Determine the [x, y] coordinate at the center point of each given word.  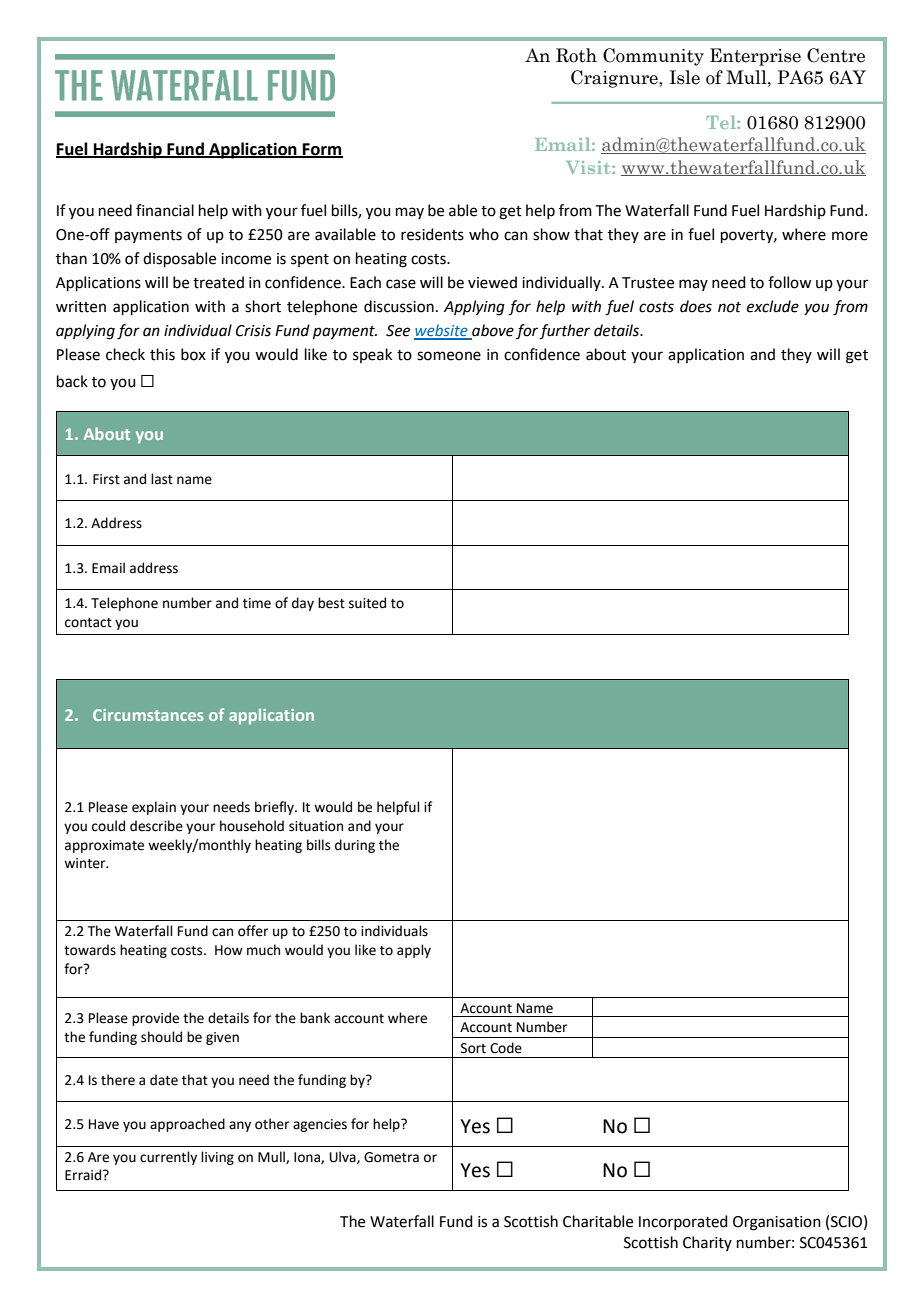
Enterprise [755, 57]
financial [165, 210]
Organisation [777, 1223]
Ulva [344, 1157]
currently [168, 1158]
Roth [576, 55]
